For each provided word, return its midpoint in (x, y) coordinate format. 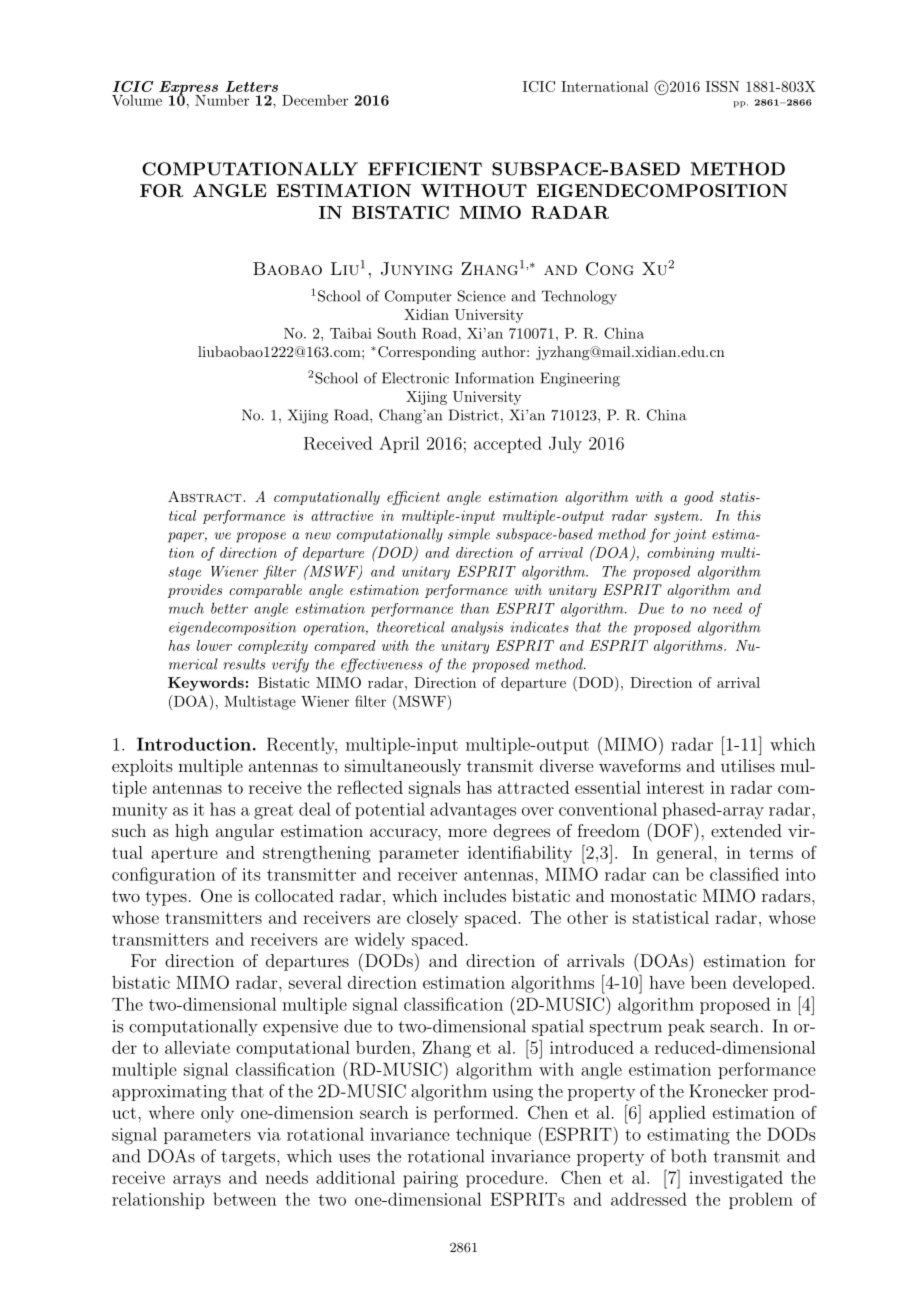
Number (222, 100)
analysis (477, 628)
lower (214, 645)
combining (680, 554)
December (315, 100)
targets (249, 1158)
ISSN (722, 86)
